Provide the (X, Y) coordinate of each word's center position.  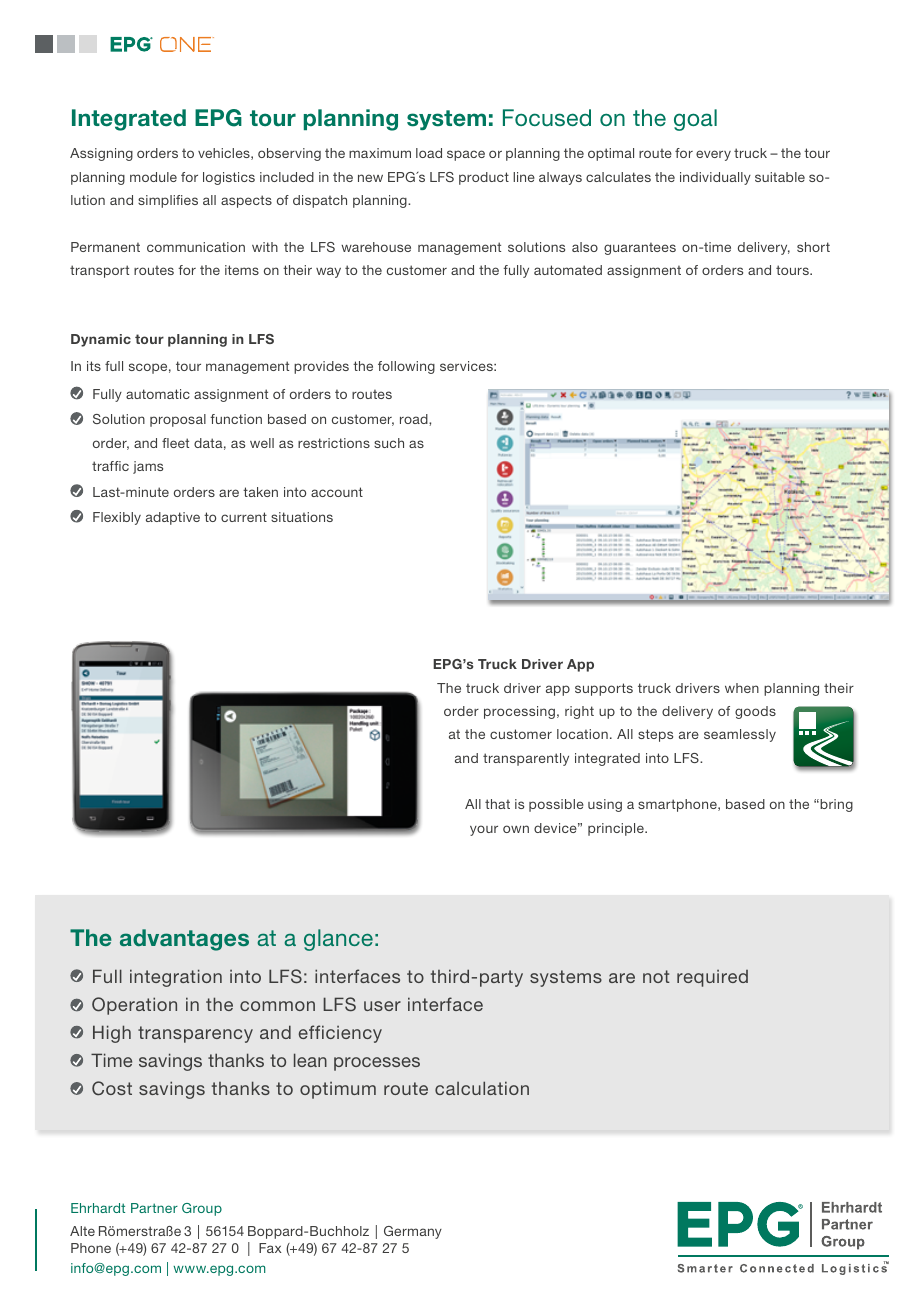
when (742, 688)
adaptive (173, 518)
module (153, 177)
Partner (154, 1208)
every (713, 155)
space (466, 155)
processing (519, 712)
